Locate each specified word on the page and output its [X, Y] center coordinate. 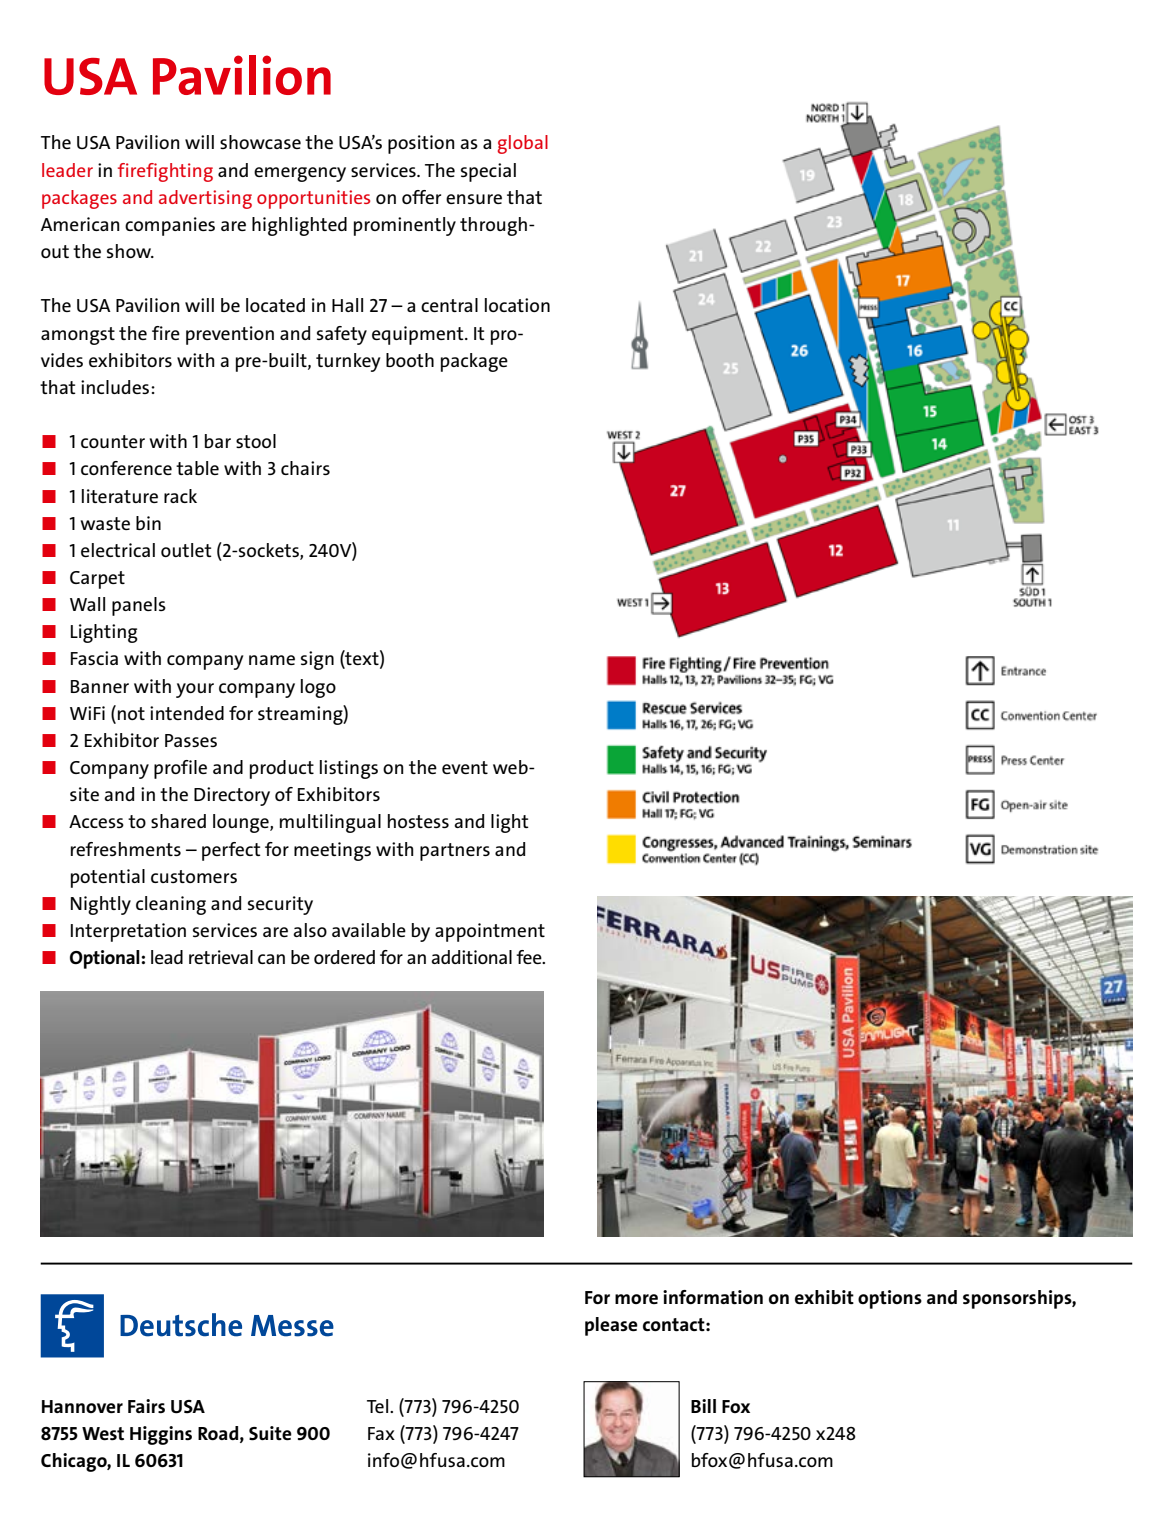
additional [471, 957]
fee [530, 957]
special [488, 172]
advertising [205, 199]
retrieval [221, 957]
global [523, 144]
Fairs [146, 1406]
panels [139, 606]
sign [317, 660]
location [517, 305]
